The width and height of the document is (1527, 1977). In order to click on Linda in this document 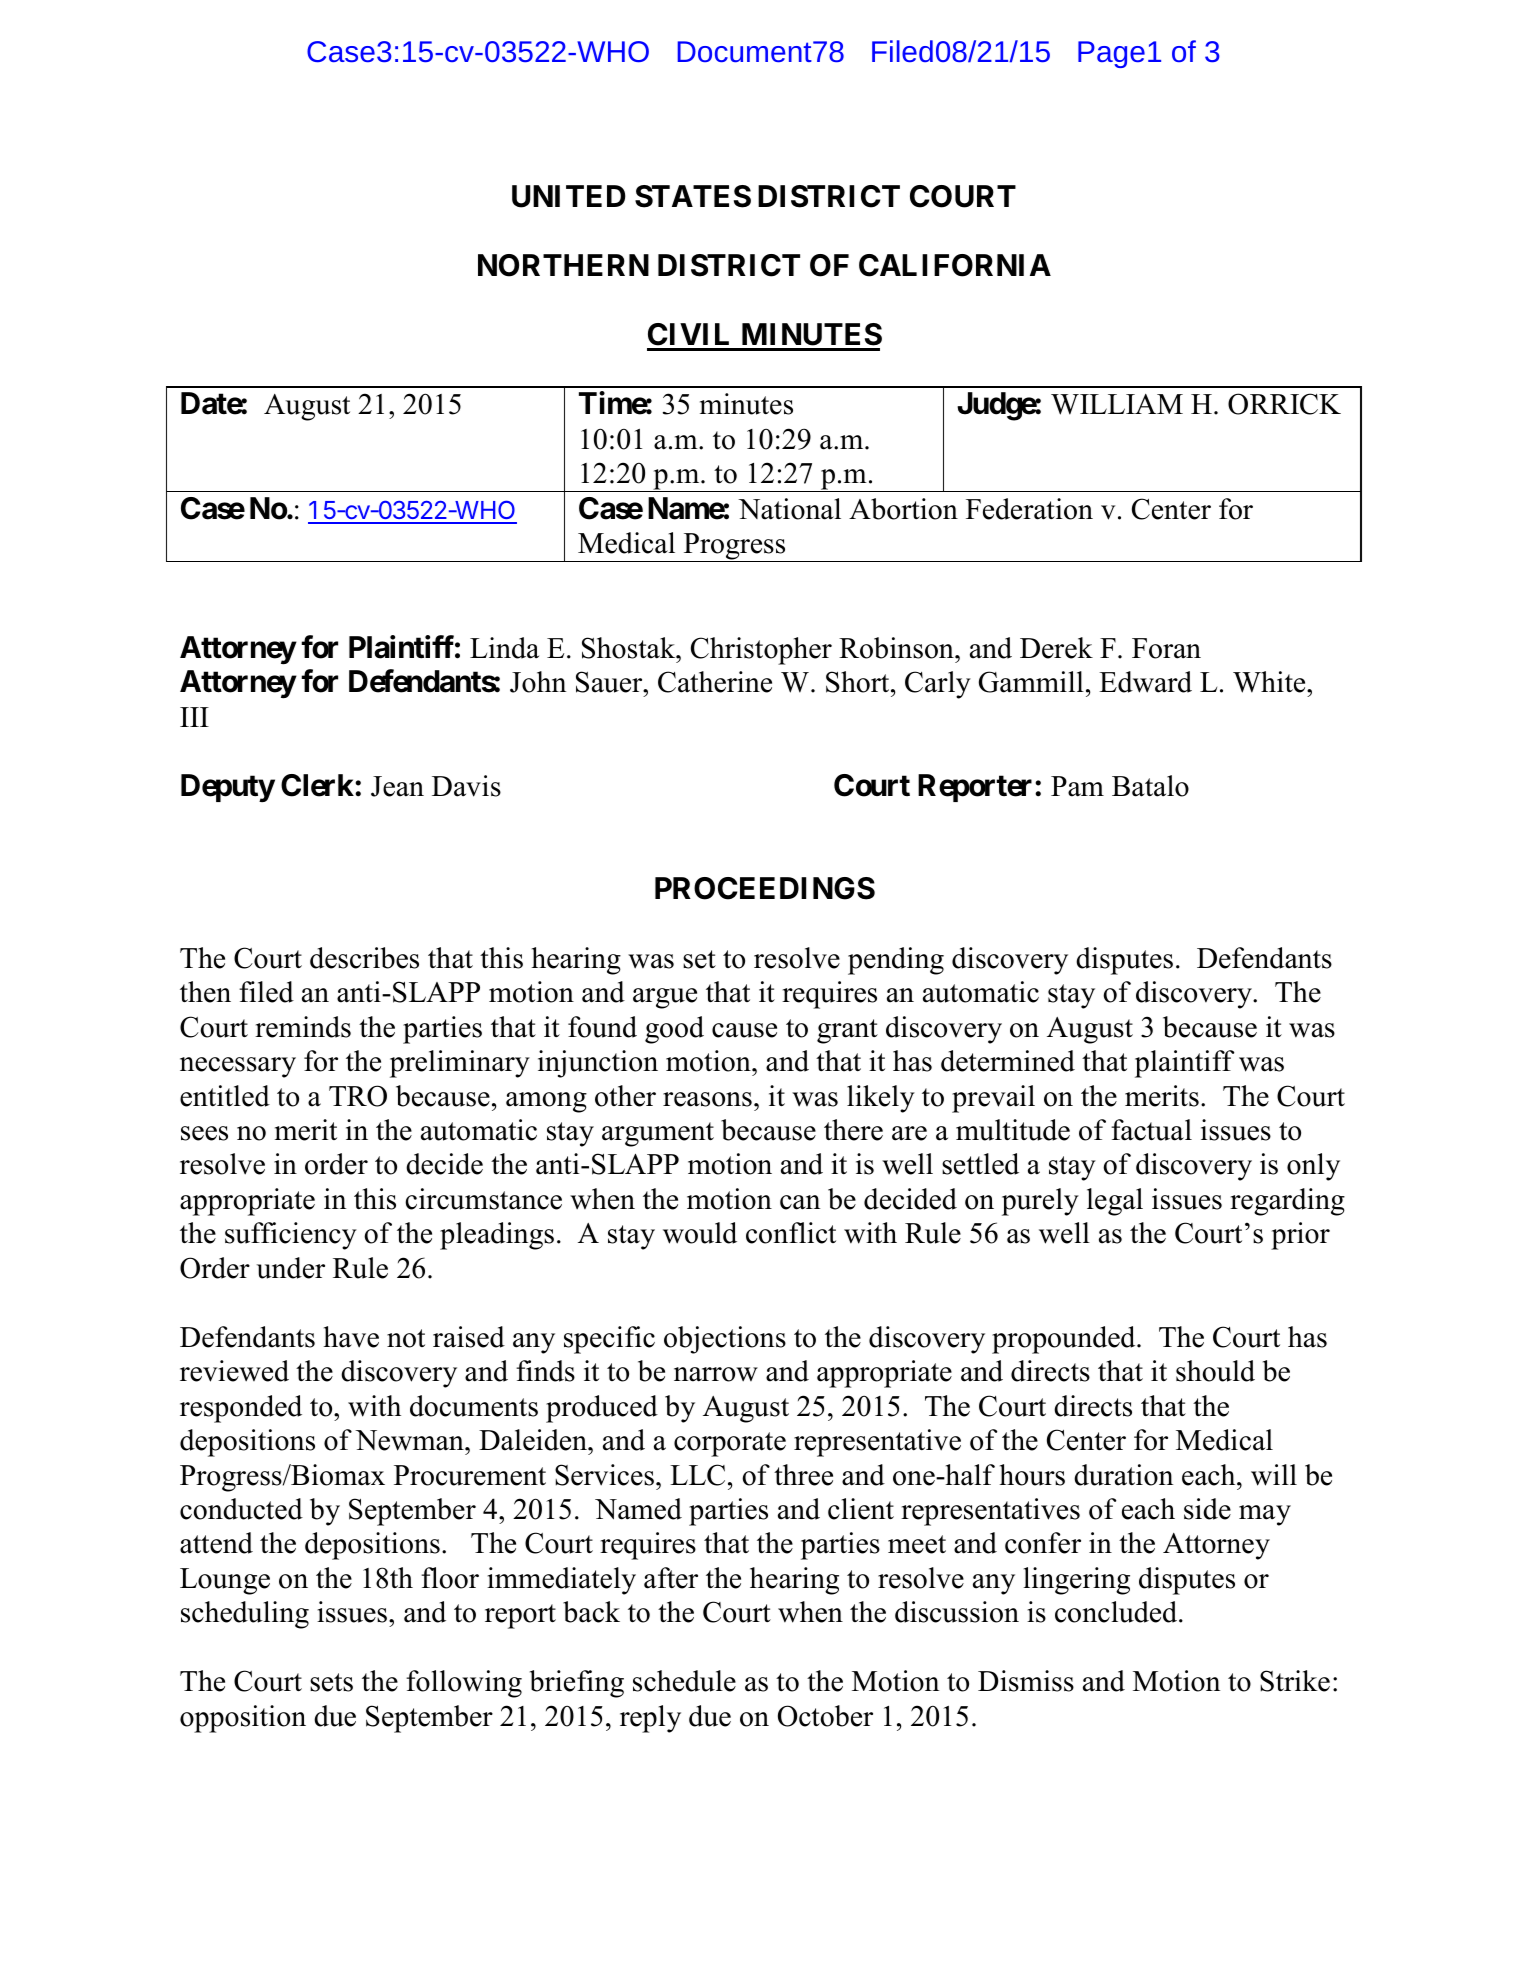, I will do `click(504, 648)`.
